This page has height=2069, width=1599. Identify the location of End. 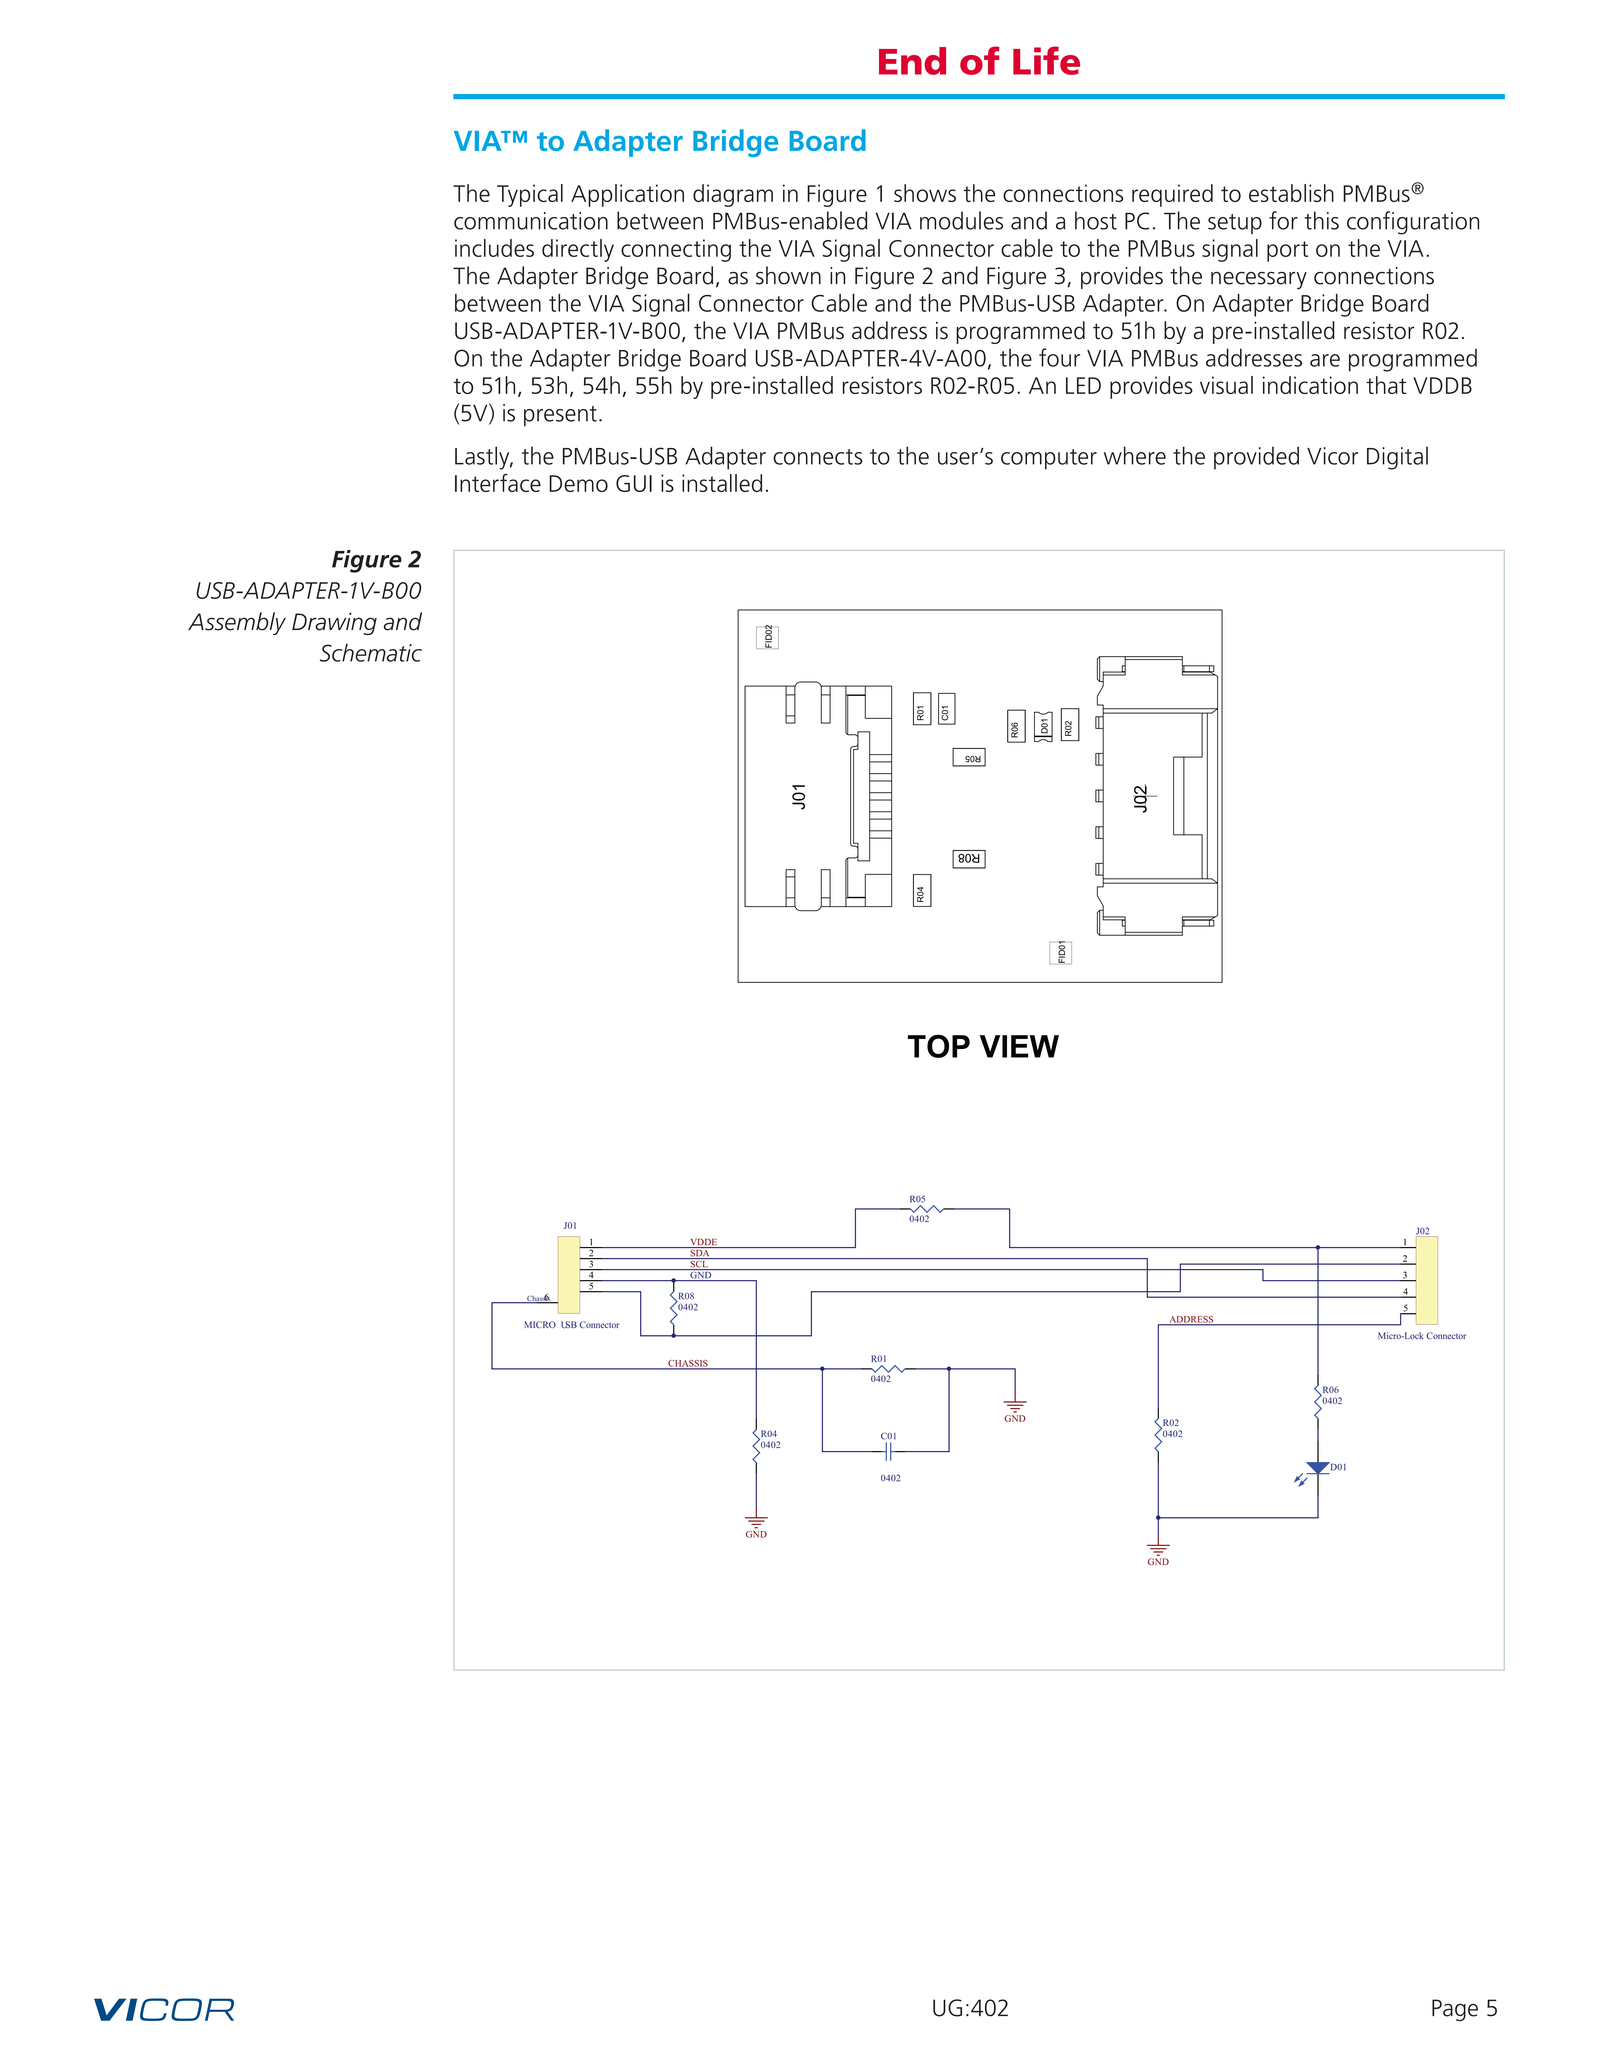
(912, 61).
